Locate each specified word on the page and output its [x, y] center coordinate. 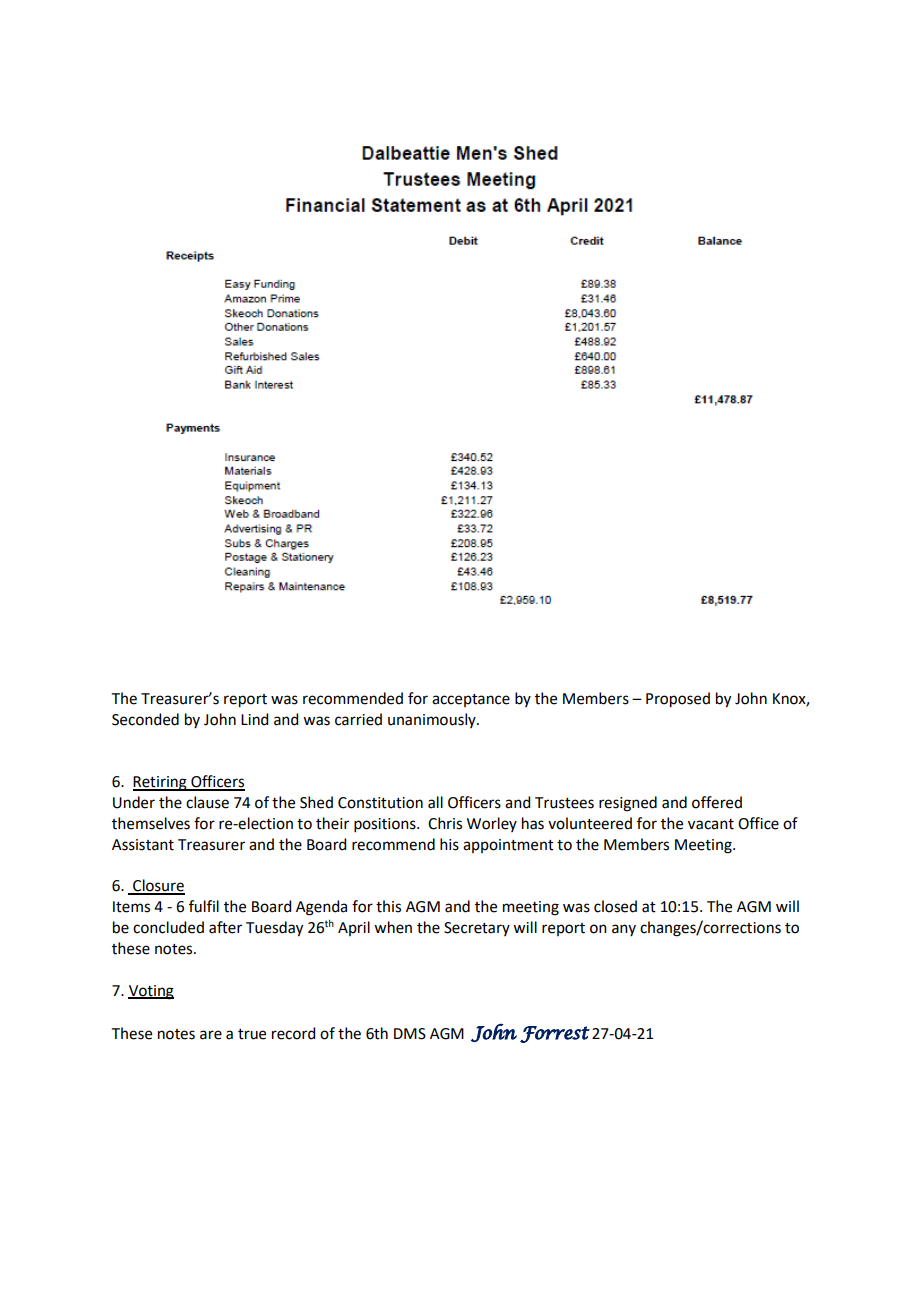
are [211, 1035]
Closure [158, 886]
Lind [254, 719]
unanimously [433, 720]
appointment [508, 846]
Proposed [678, 700]
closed [615, 906]
